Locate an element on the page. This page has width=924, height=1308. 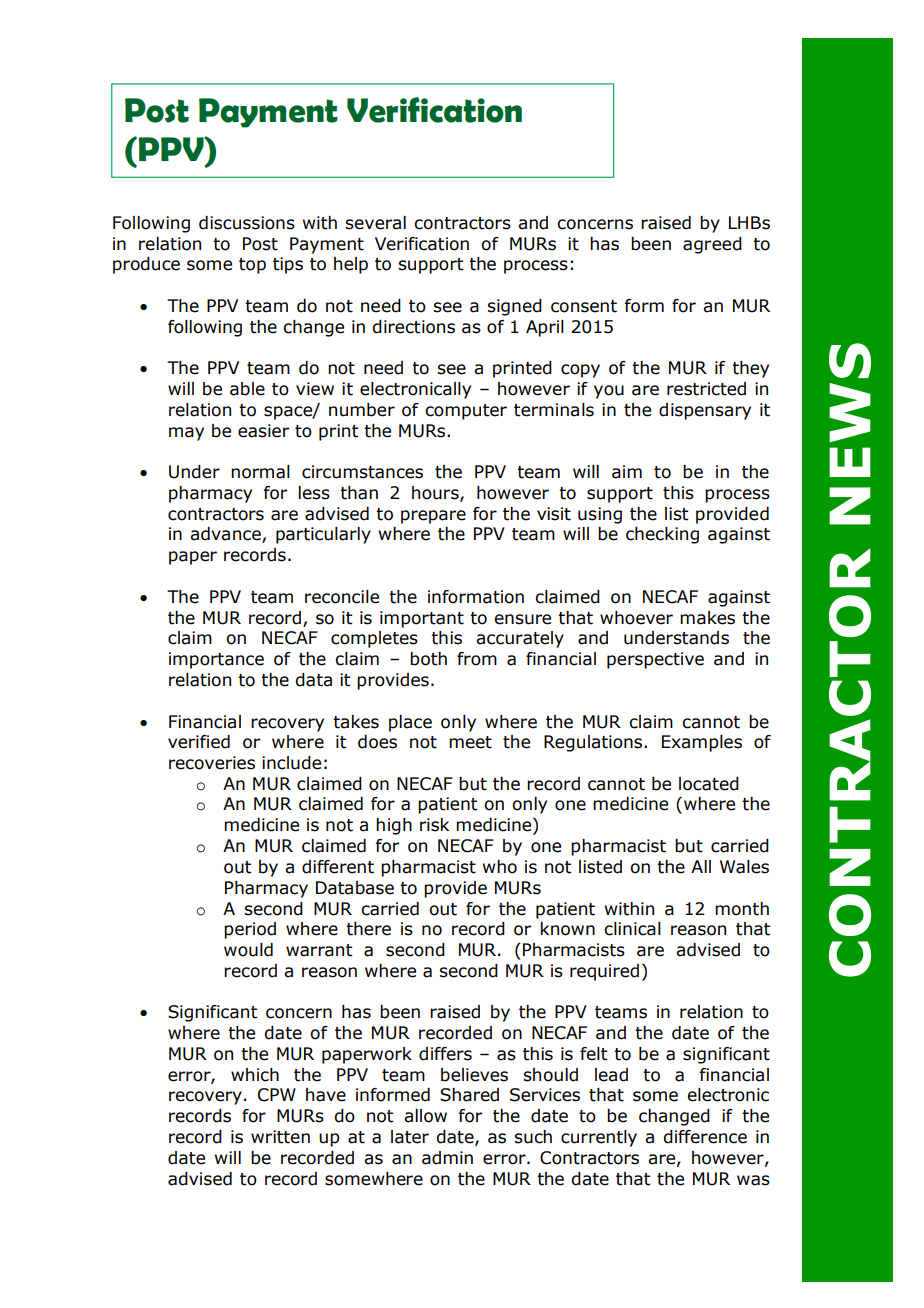
Examples is located at coordinates (702, 743).
